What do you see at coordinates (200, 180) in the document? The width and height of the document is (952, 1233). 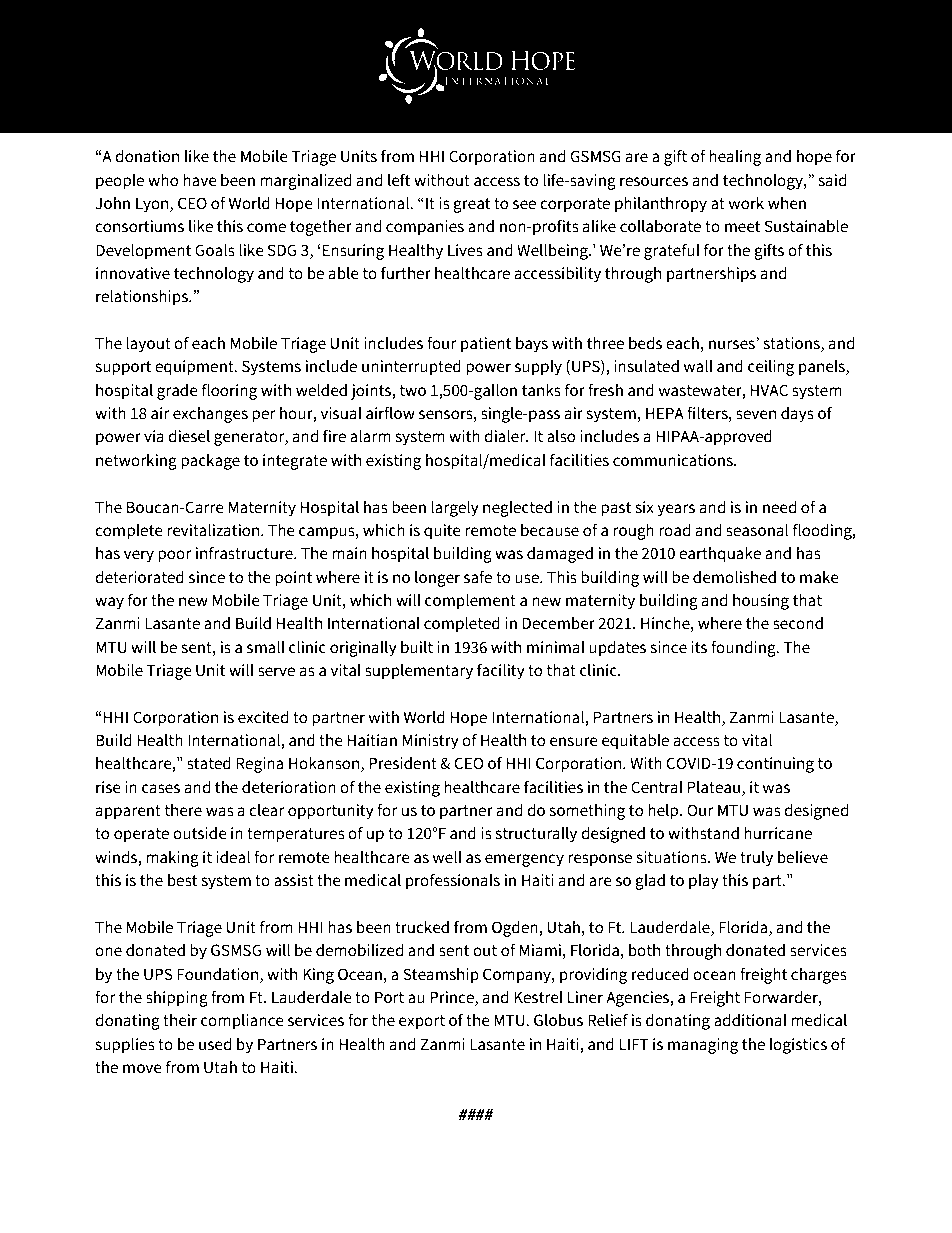 I see `have` at bounding box center [200, 180].
